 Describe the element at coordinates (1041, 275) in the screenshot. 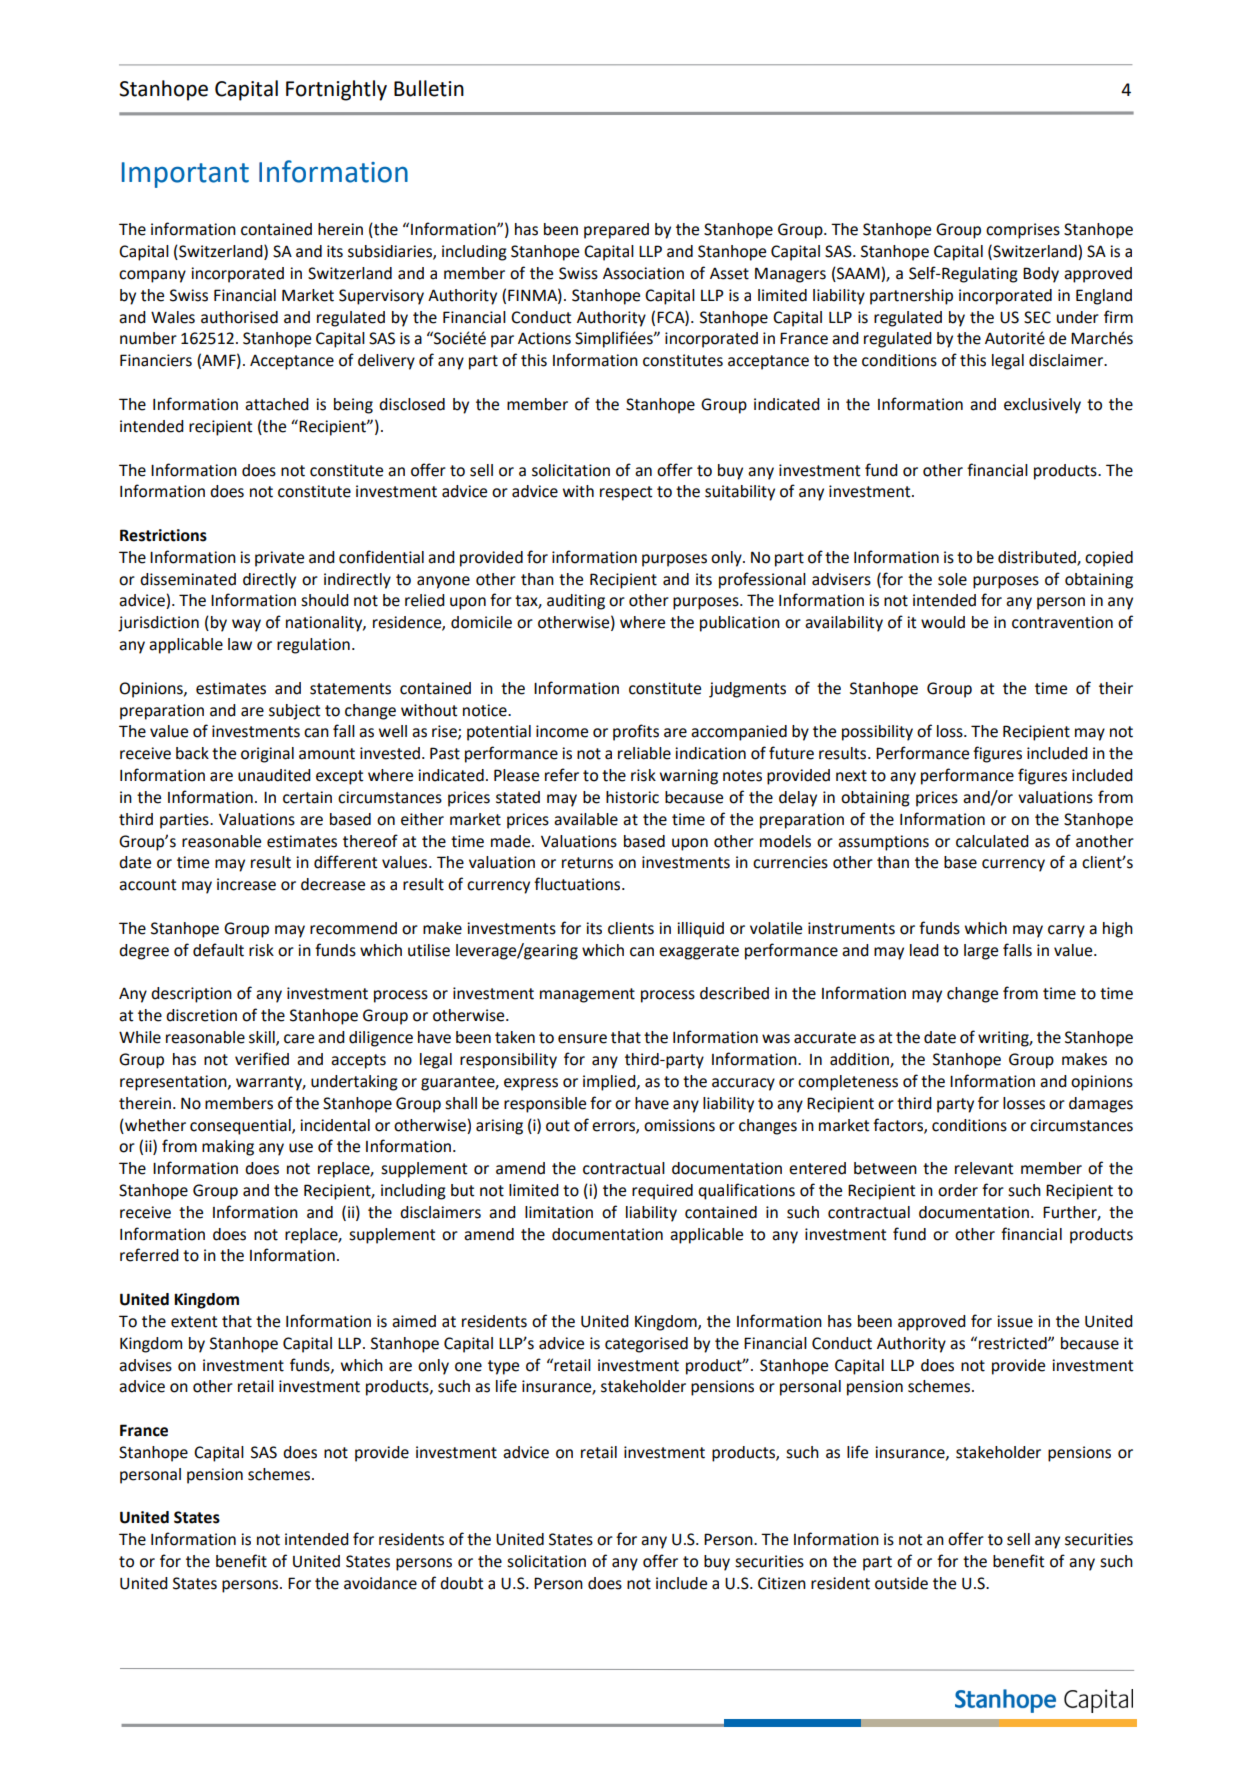

I see `Body` at that location.
